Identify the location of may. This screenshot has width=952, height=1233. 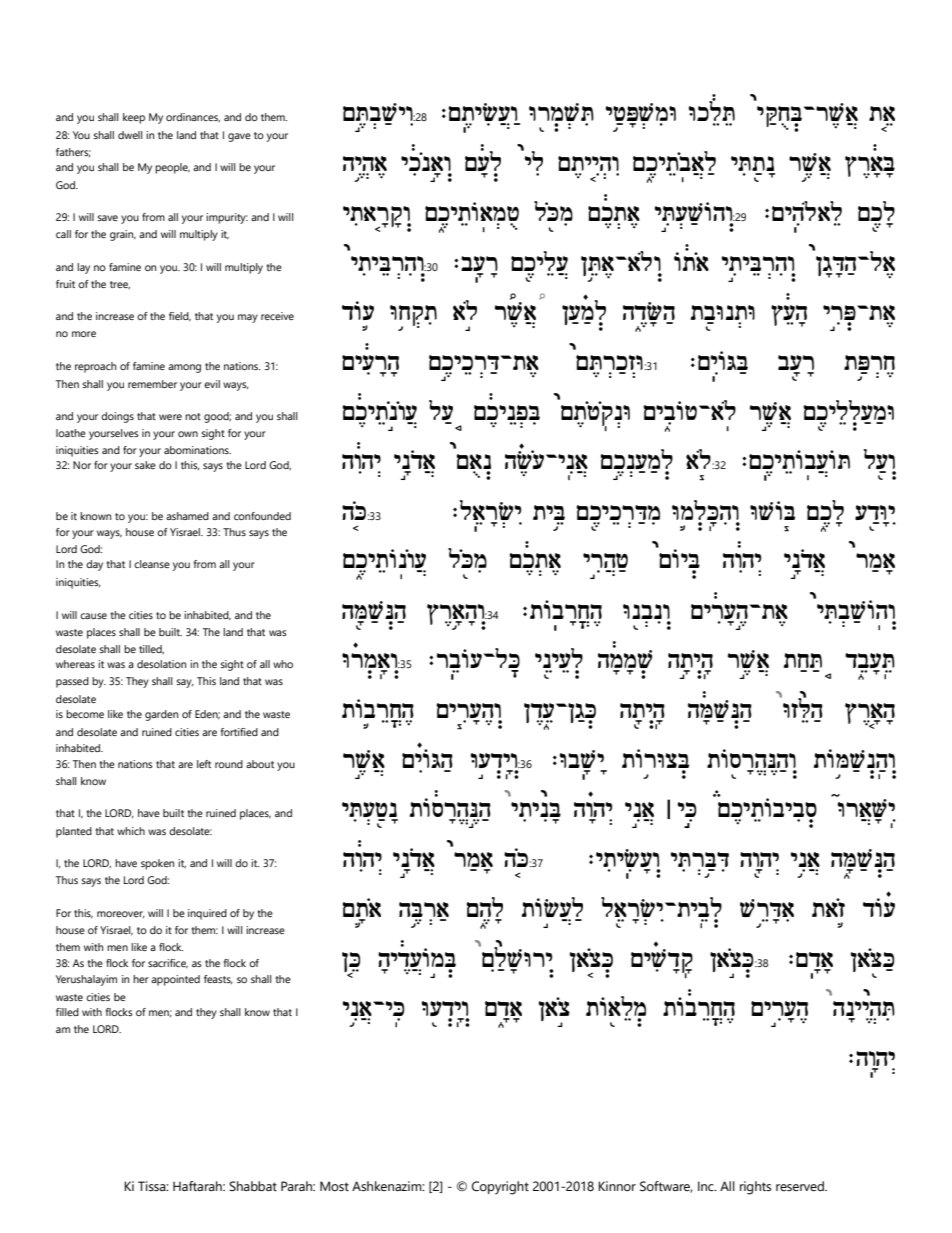
(248, 318).
